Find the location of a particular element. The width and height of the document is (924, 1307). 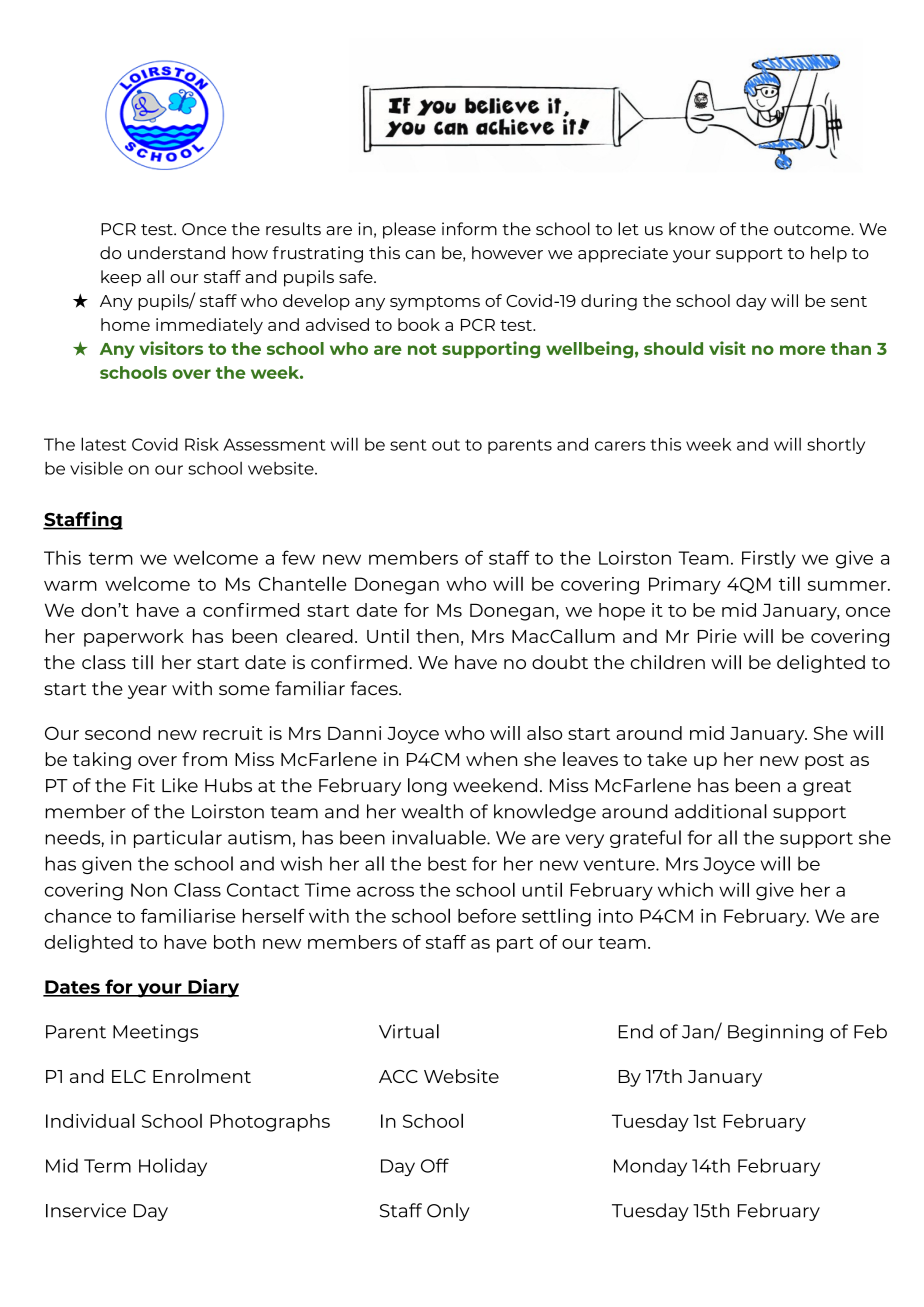

understand is located at coordinates (176, 252).
